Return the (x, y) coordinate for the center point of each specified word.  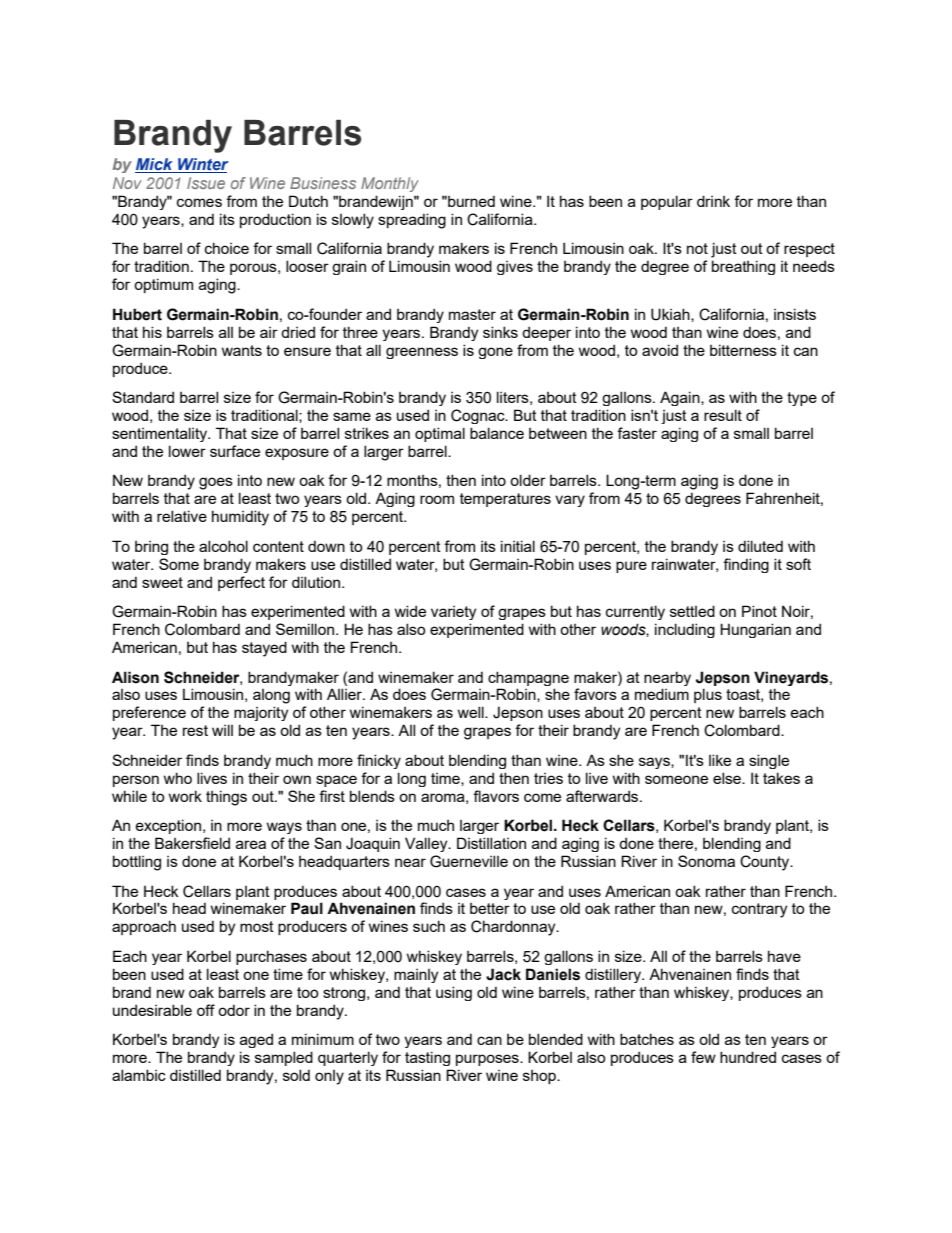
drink (713, 201)
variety (453, 613)
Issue (206, 183)
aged (256, 1040)
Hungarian (755, 630)
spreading (412, 221)
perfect (241, 583)
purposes (488, 1060)
